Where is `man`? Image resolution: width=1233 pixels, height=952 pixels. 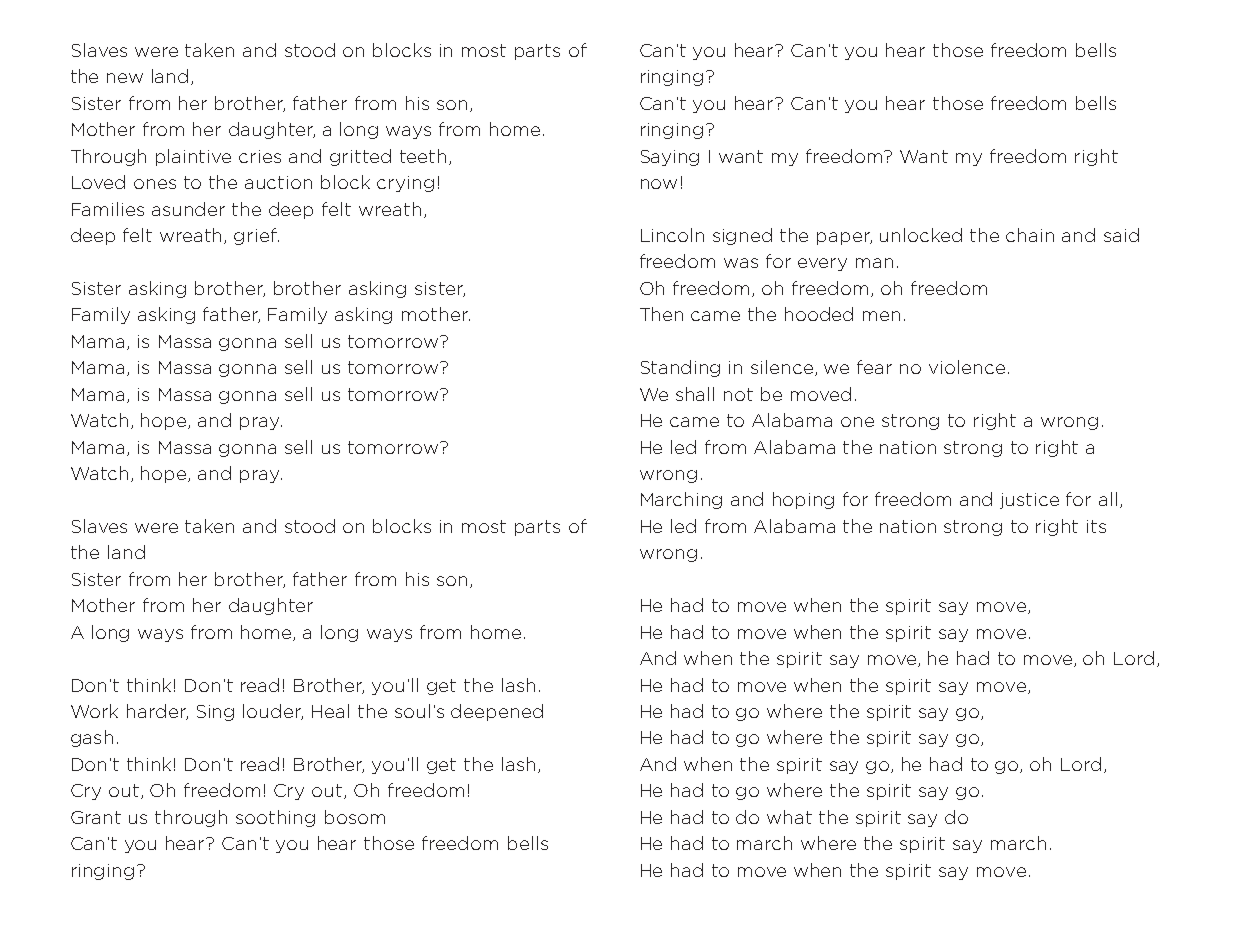 man is located at coordinates (874, 263).
